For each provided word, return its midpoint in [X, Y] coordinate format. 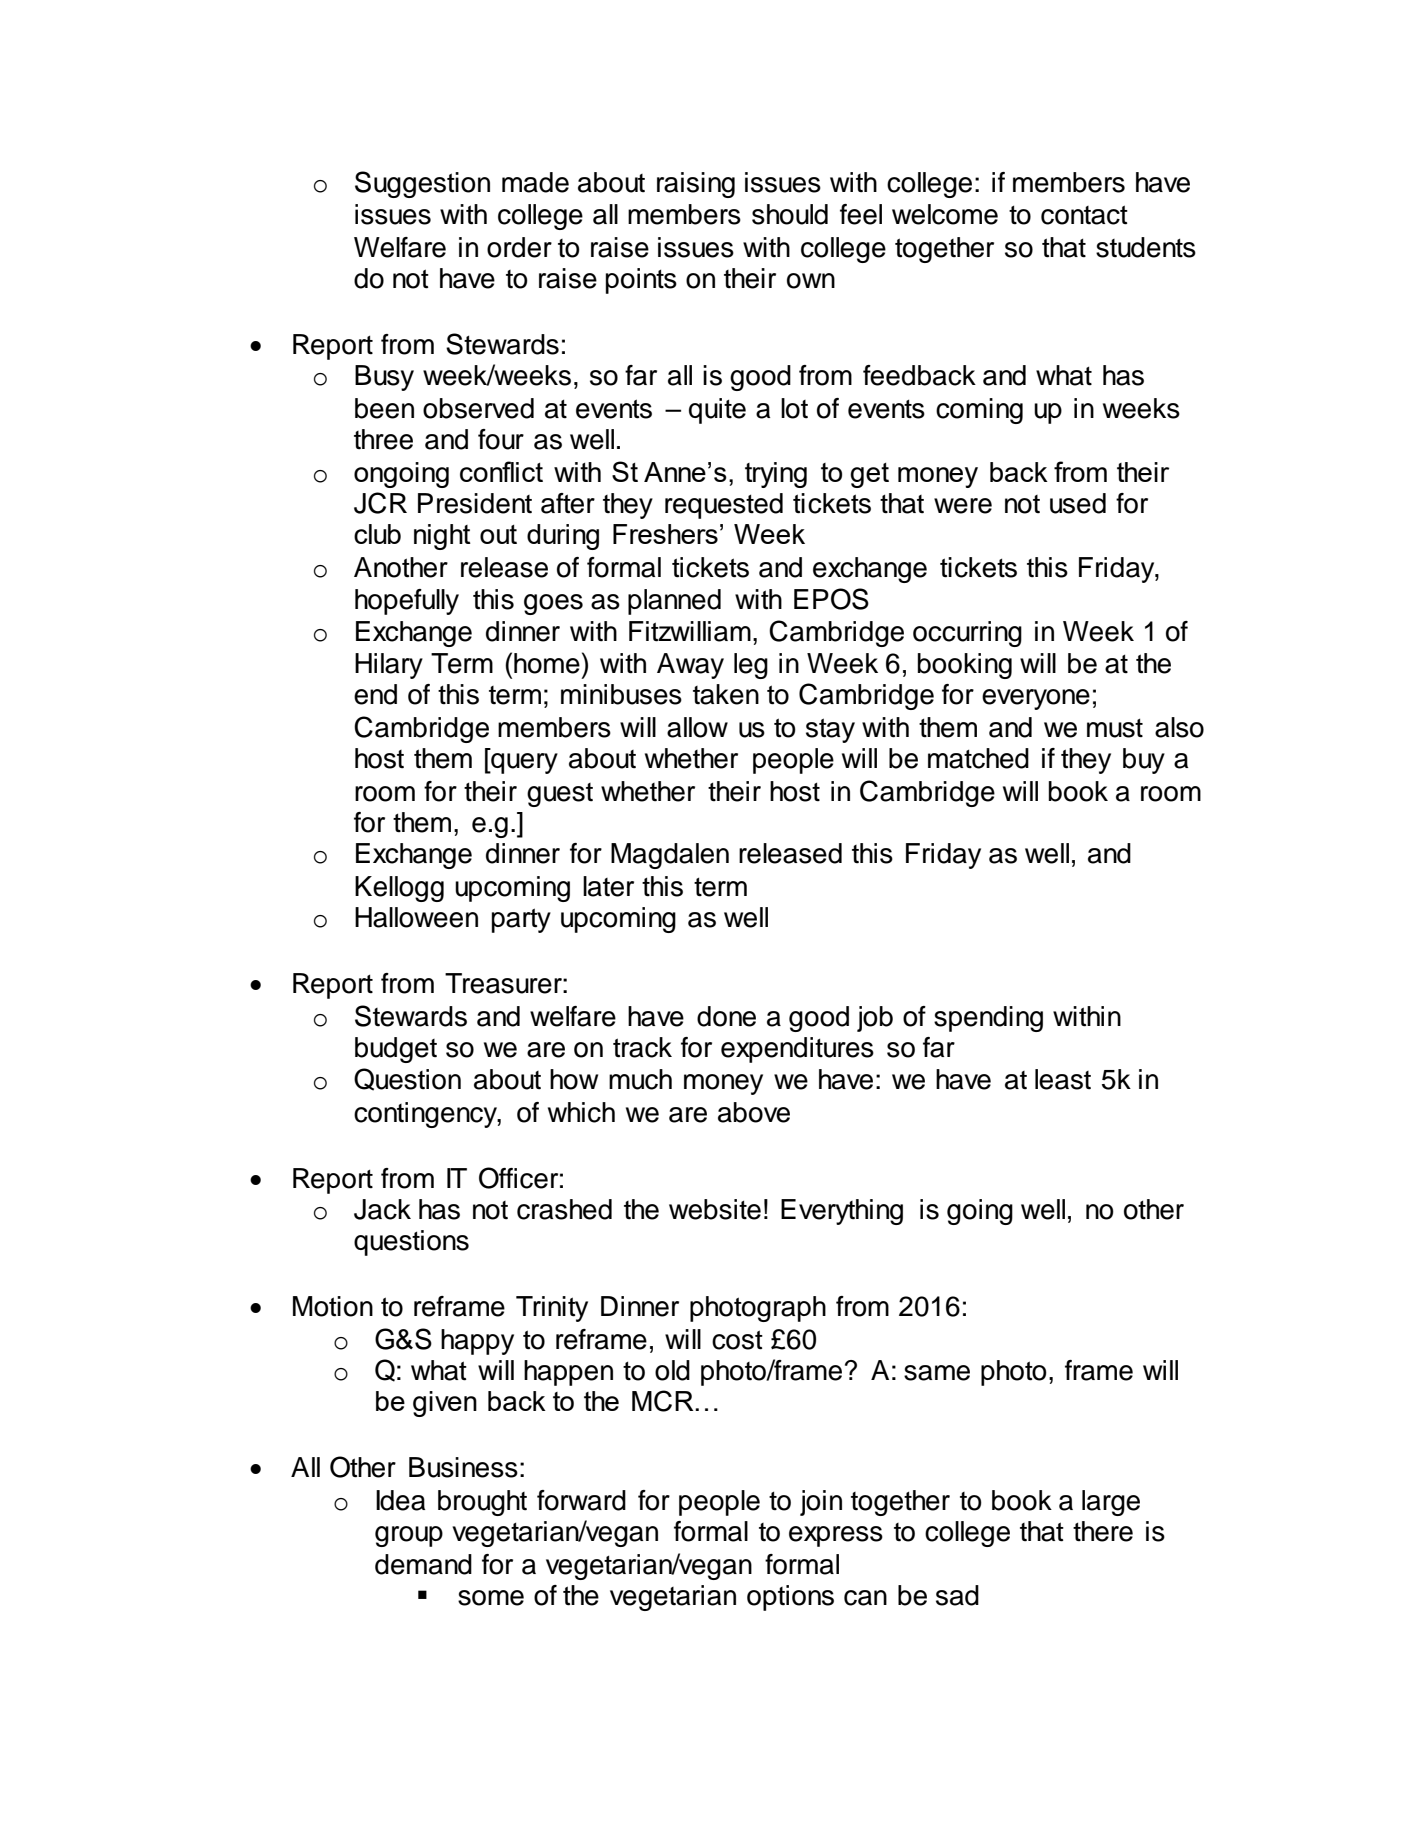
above [754, 1112]
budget [396, 1050]
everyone [1036, 699]
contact [1084, 215]
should [790, 214]
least [1063, 1079]
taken [726, 694]
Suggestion [422, 184]
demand [423, 1564]
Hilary [389, 666]
